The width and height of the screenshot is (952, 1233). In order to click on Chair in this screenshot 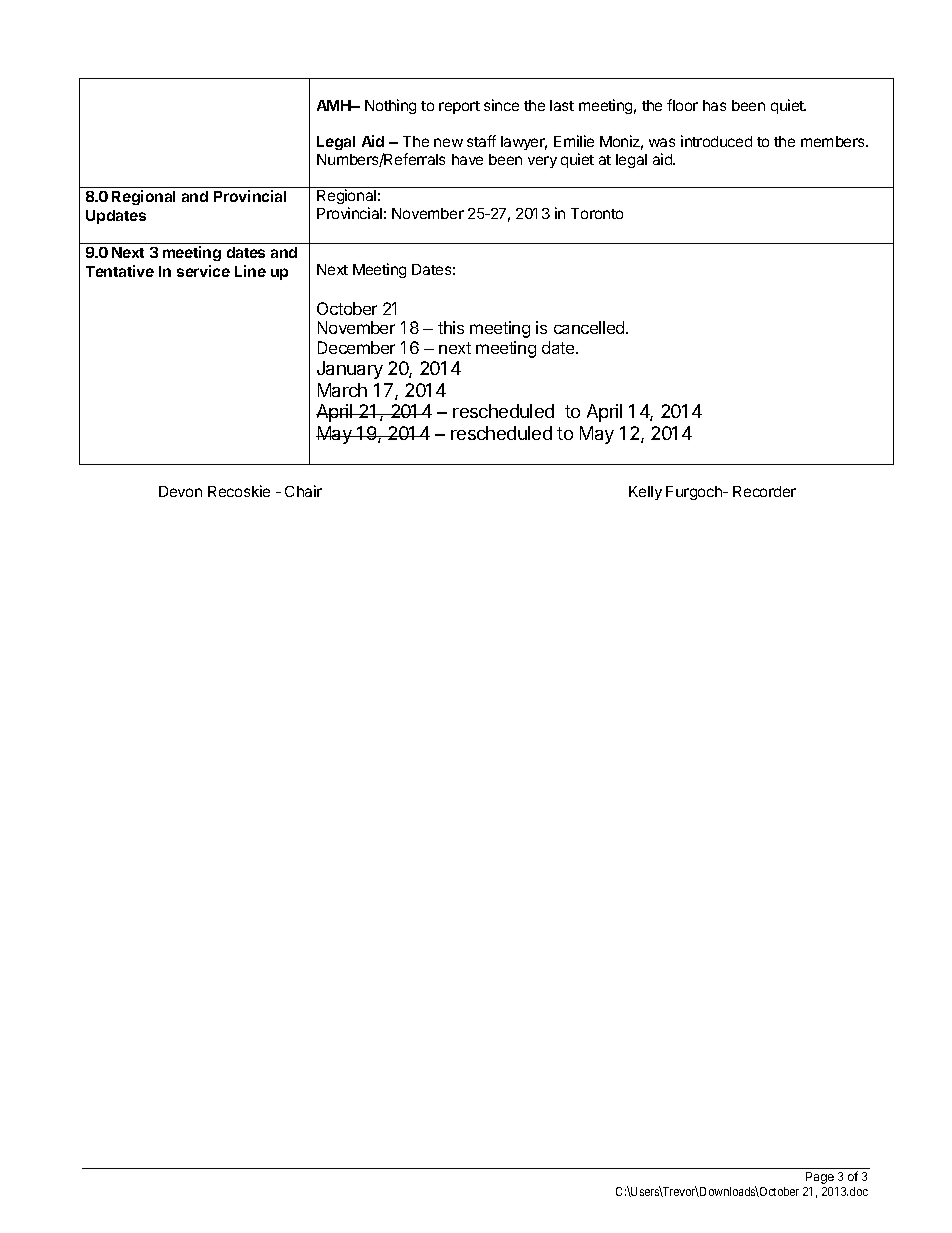, I will do `click(303, 491)`.
